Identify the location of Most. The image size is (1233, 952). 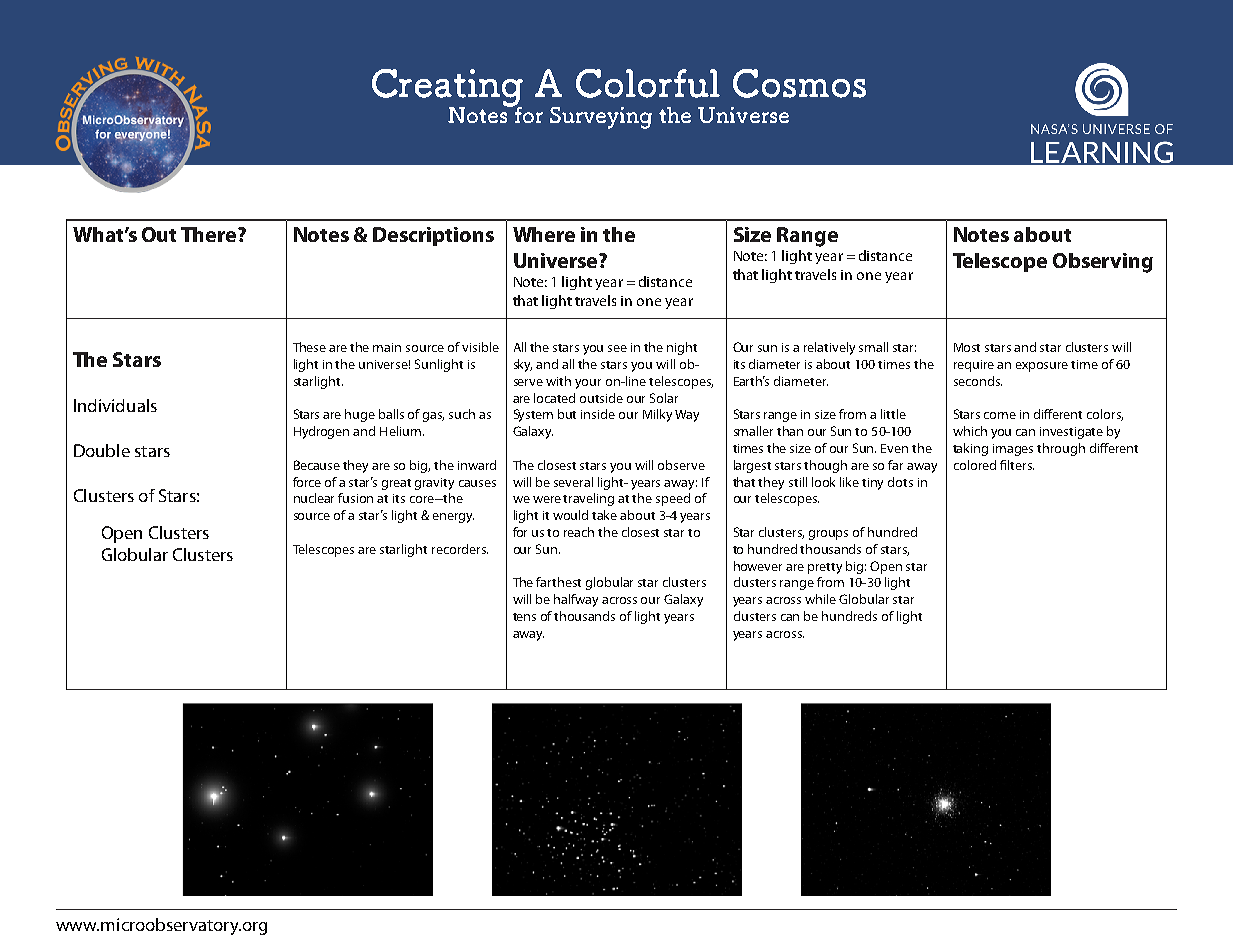
(967, 347).
